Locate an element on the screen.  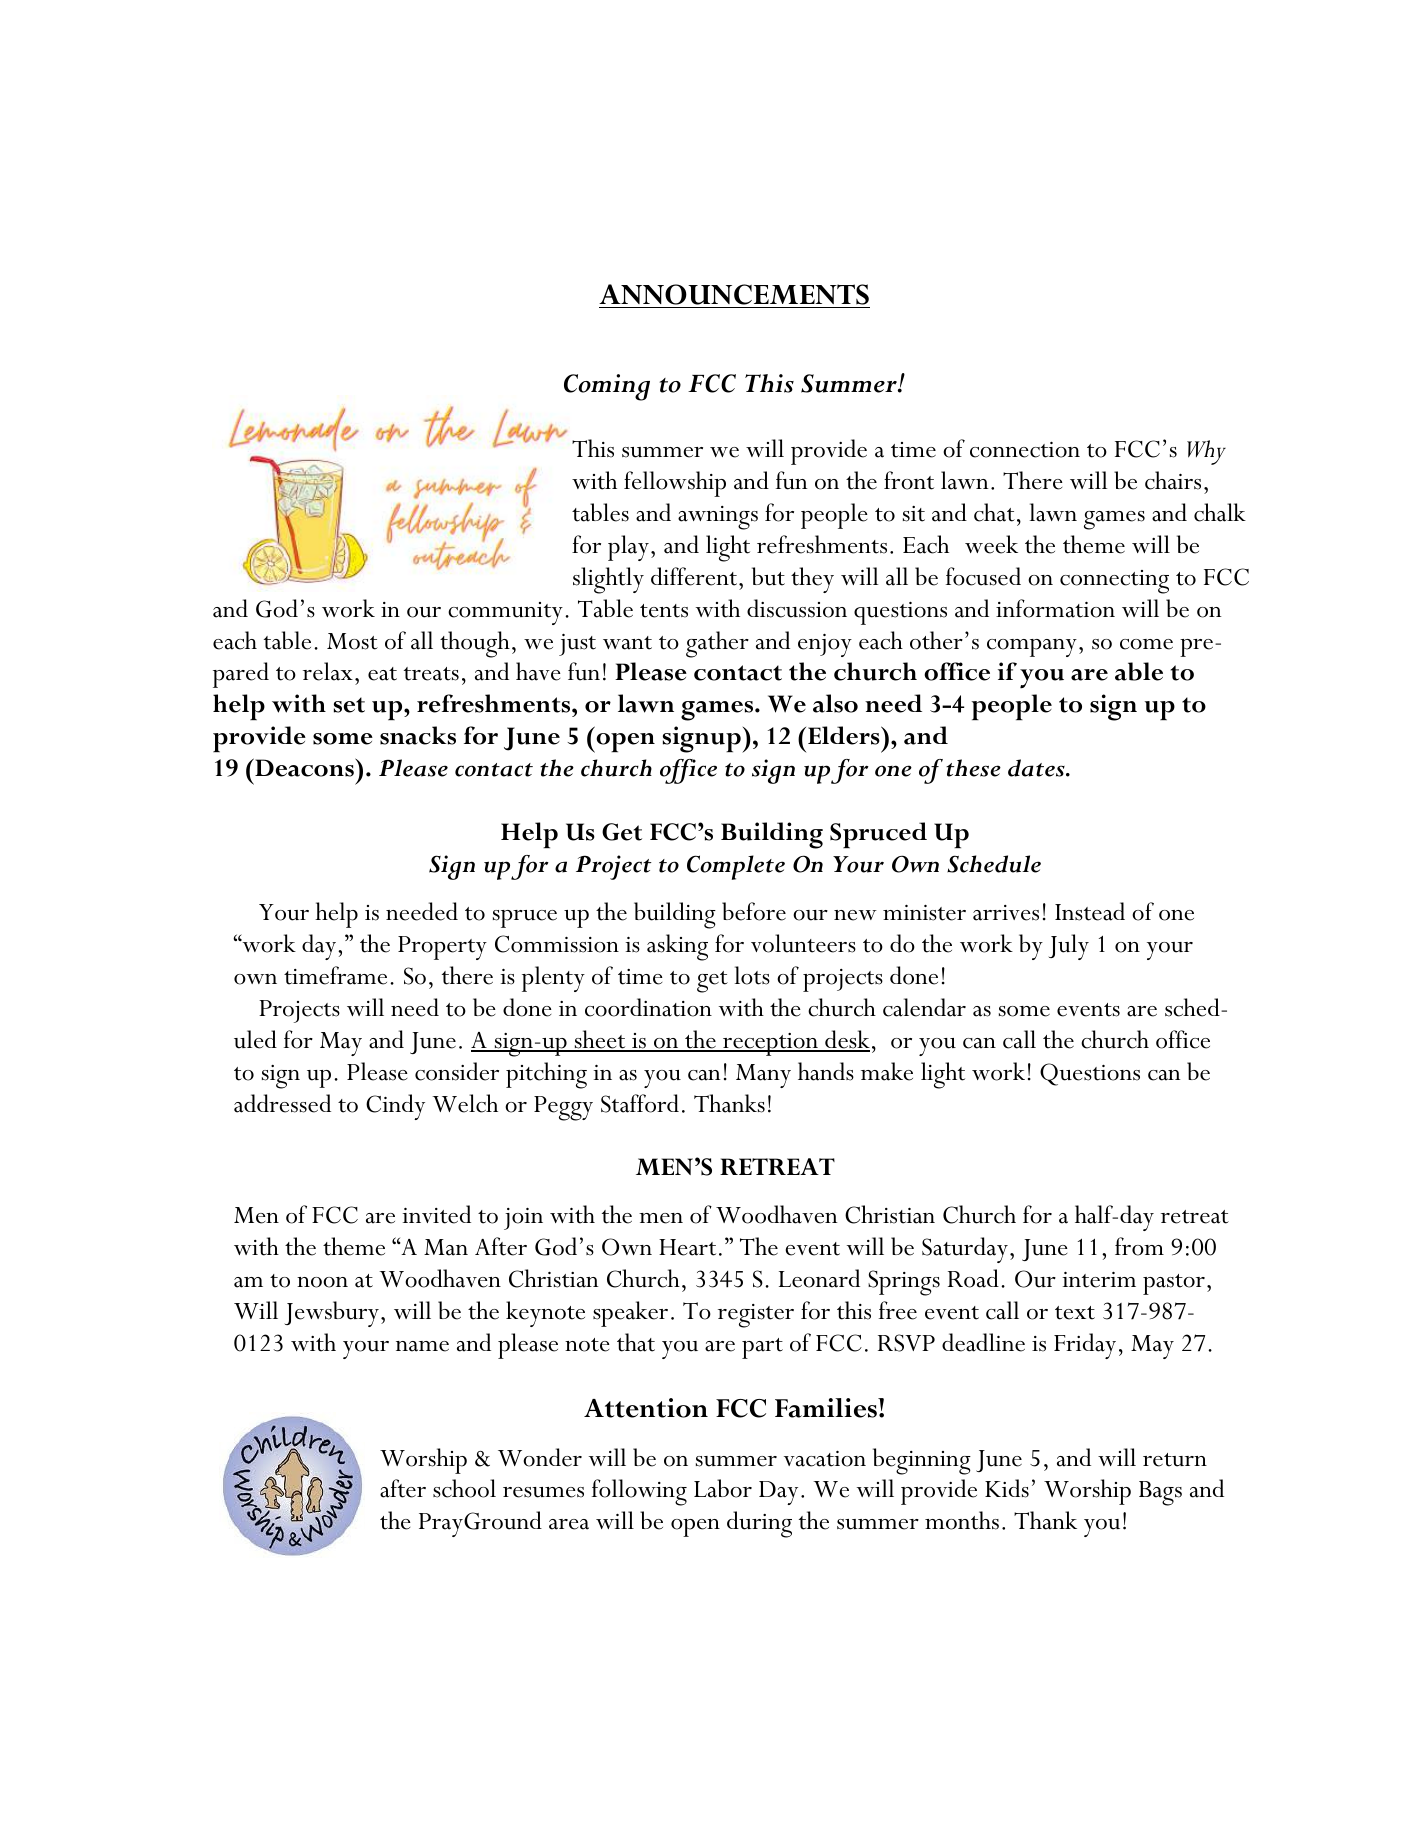
Coming is located at coordinates (607, 387).
